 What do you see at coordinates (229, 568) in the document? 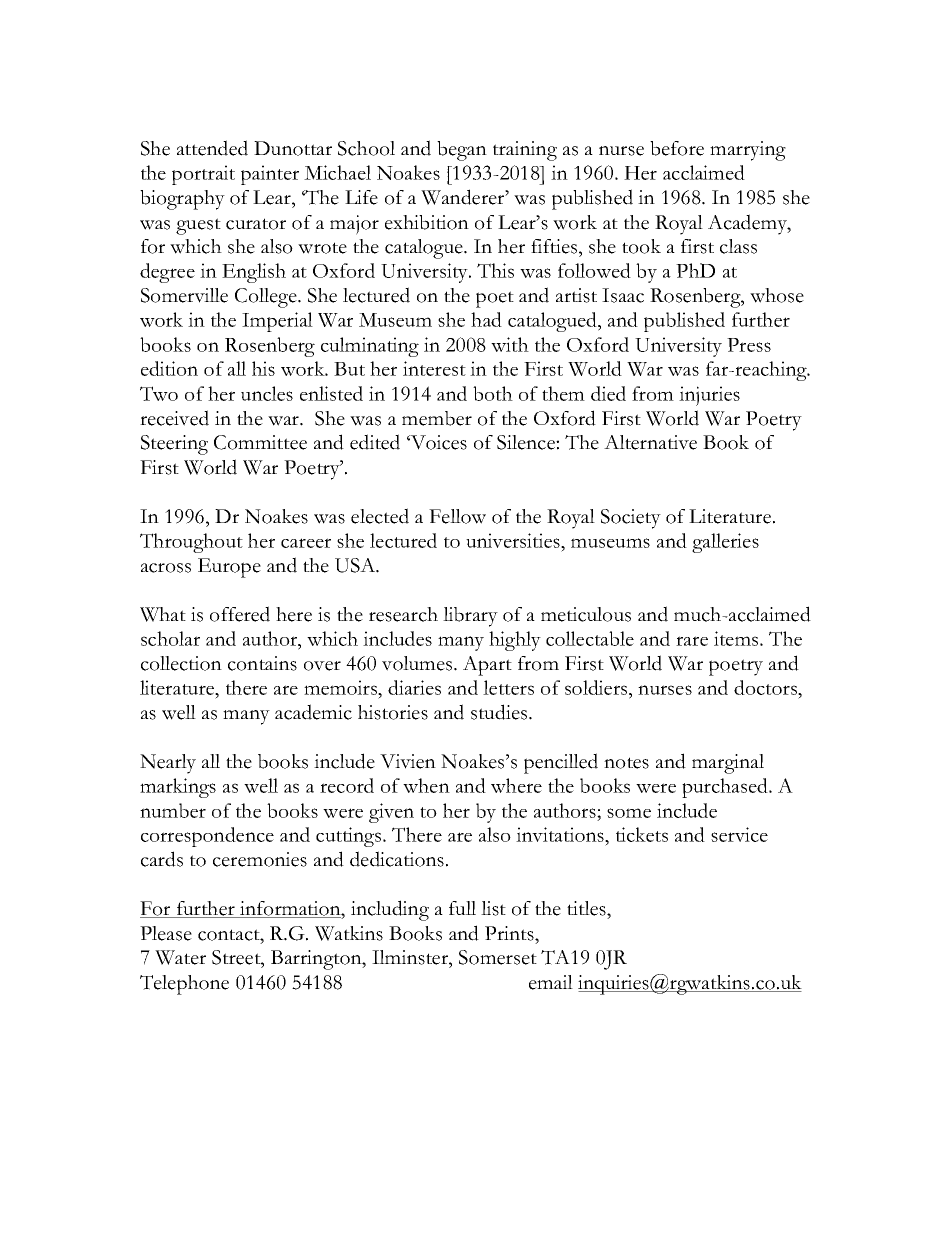
I see `Europe` at bounding box center [229, 568].
